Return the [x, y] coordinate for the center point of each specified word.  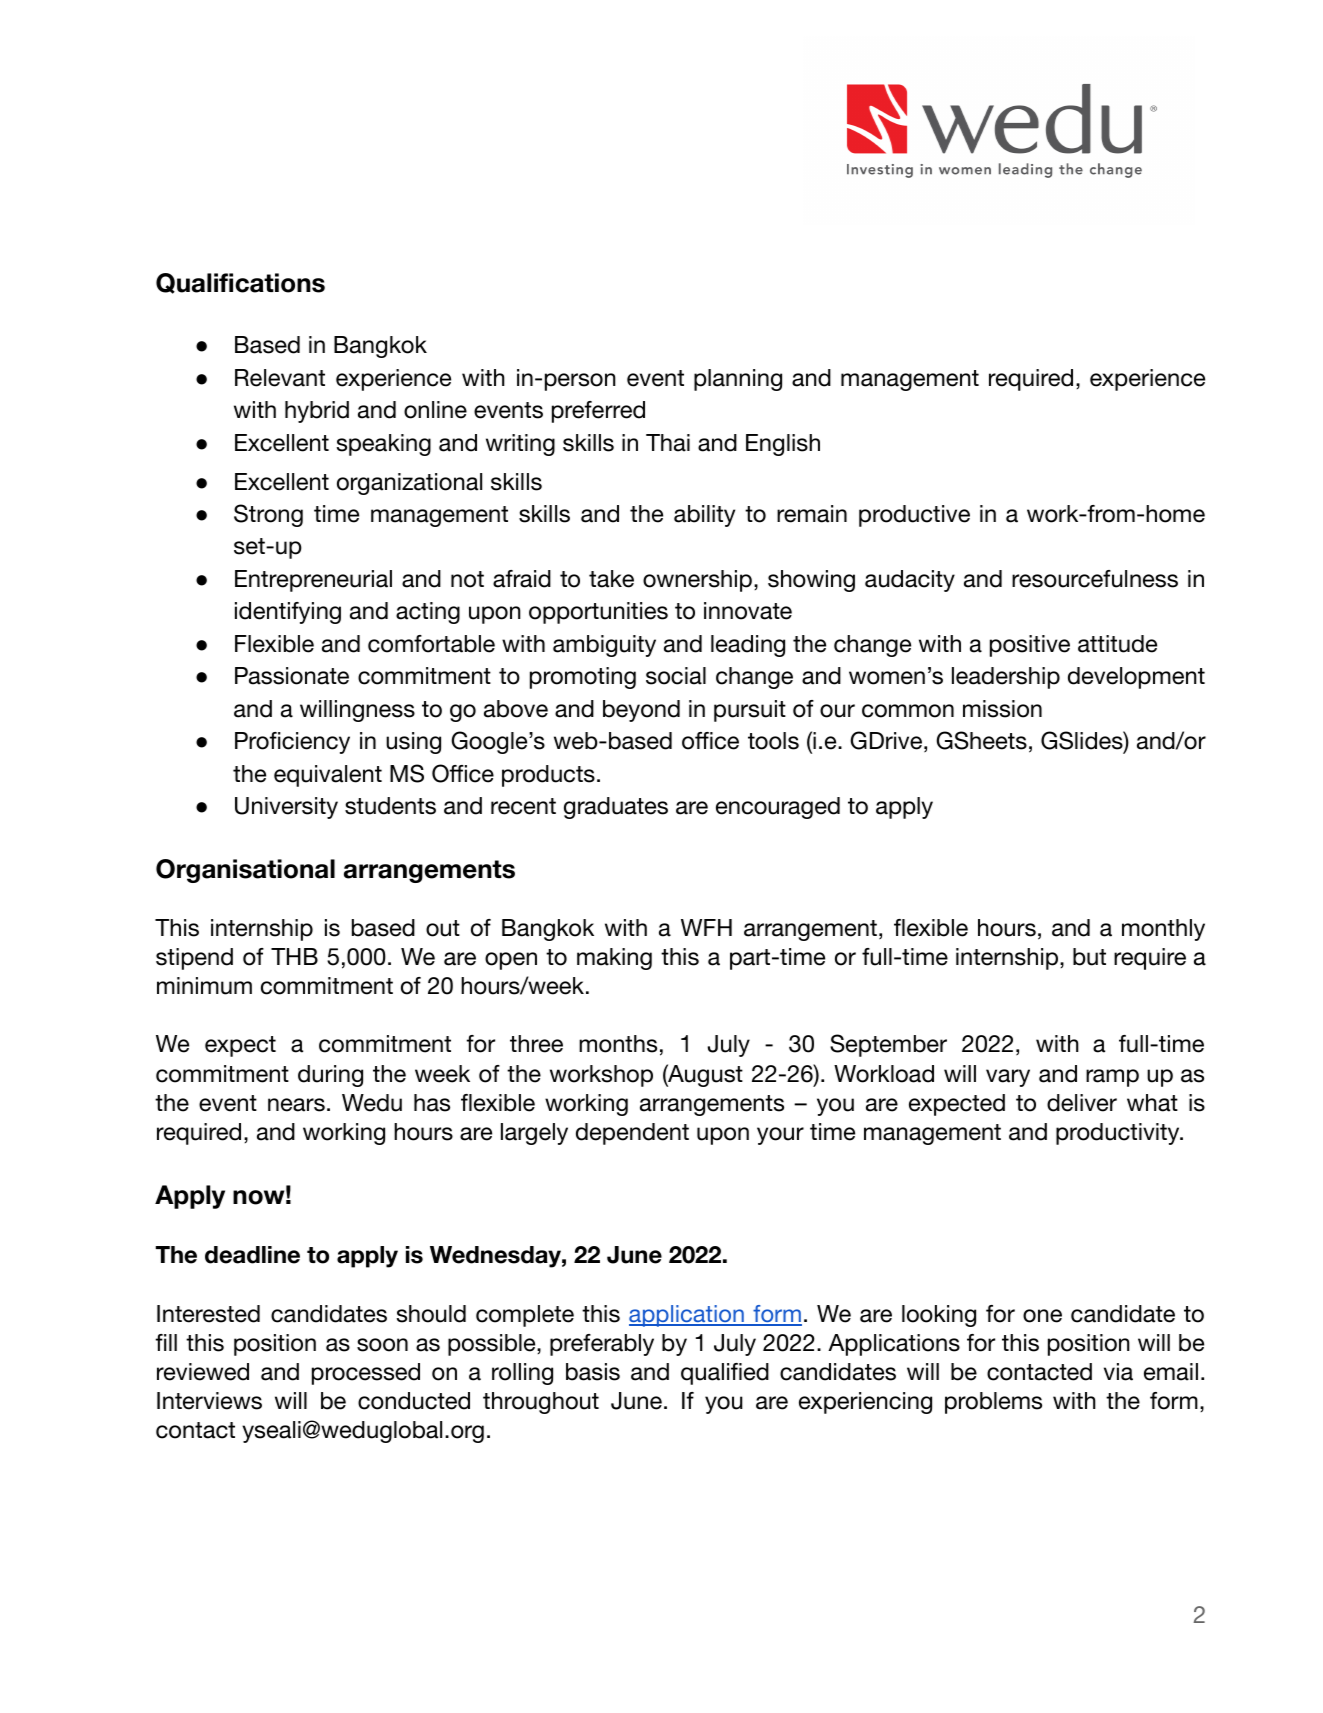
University [286, 808]
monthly [1163, 930]
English [783, 445]
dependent [632, 1134]
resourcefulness [1095, 579]
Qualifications [240, 283]
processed [366, 1374]
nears [296, 1105]
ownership [697, 581]
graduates [616, 808]
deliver [1082, 1103]
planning [738, 380]
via [1118, 1372]
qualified [725, 1374]
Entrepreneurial [313, 581]
